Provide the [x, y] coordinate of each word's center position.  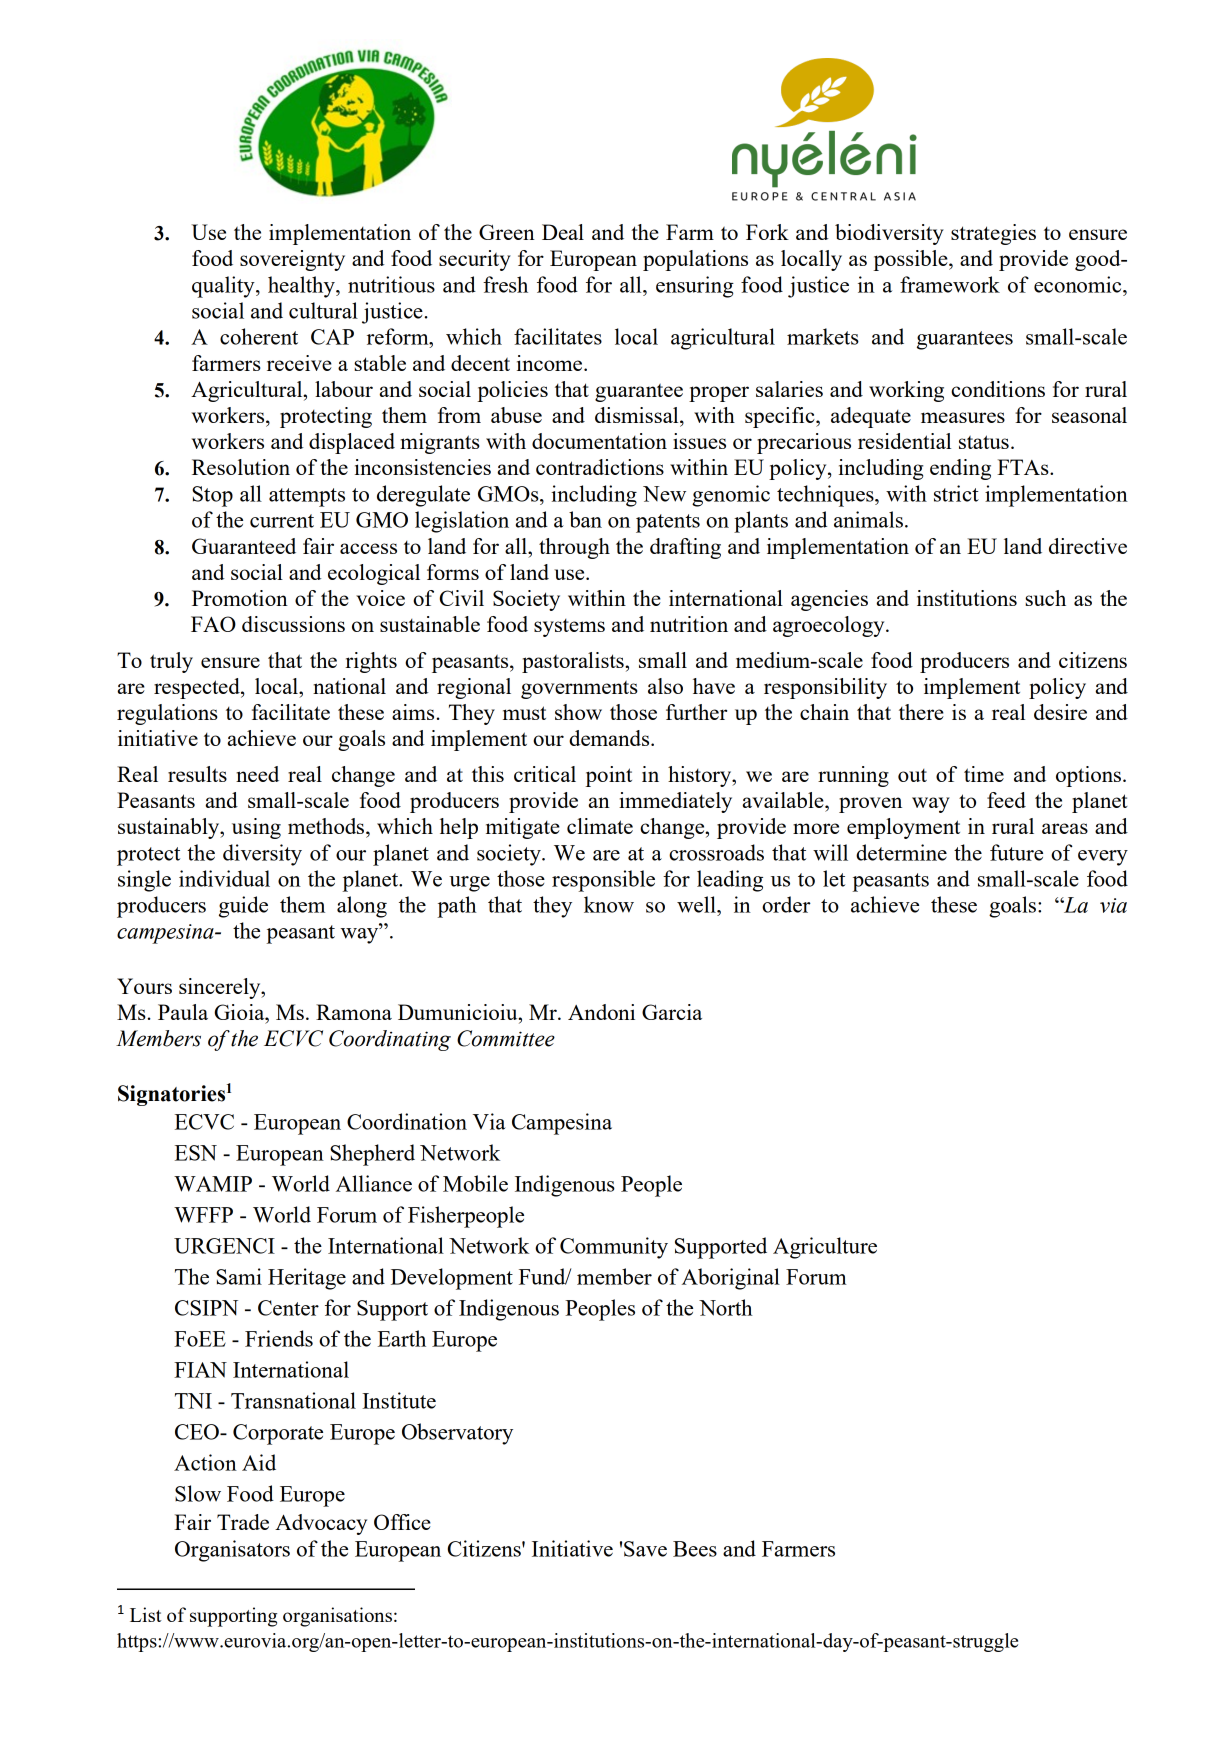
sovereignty [292, 260]
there [921, 712]
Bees [695, 1549]
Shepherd [372, 1155]
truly [171, 662]
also [665, 686]
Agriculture [825, 1248]
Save [645, 1549]
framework [950, 284]
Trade [243, 1522]
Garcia [672, 1012]
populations [695, 260]
